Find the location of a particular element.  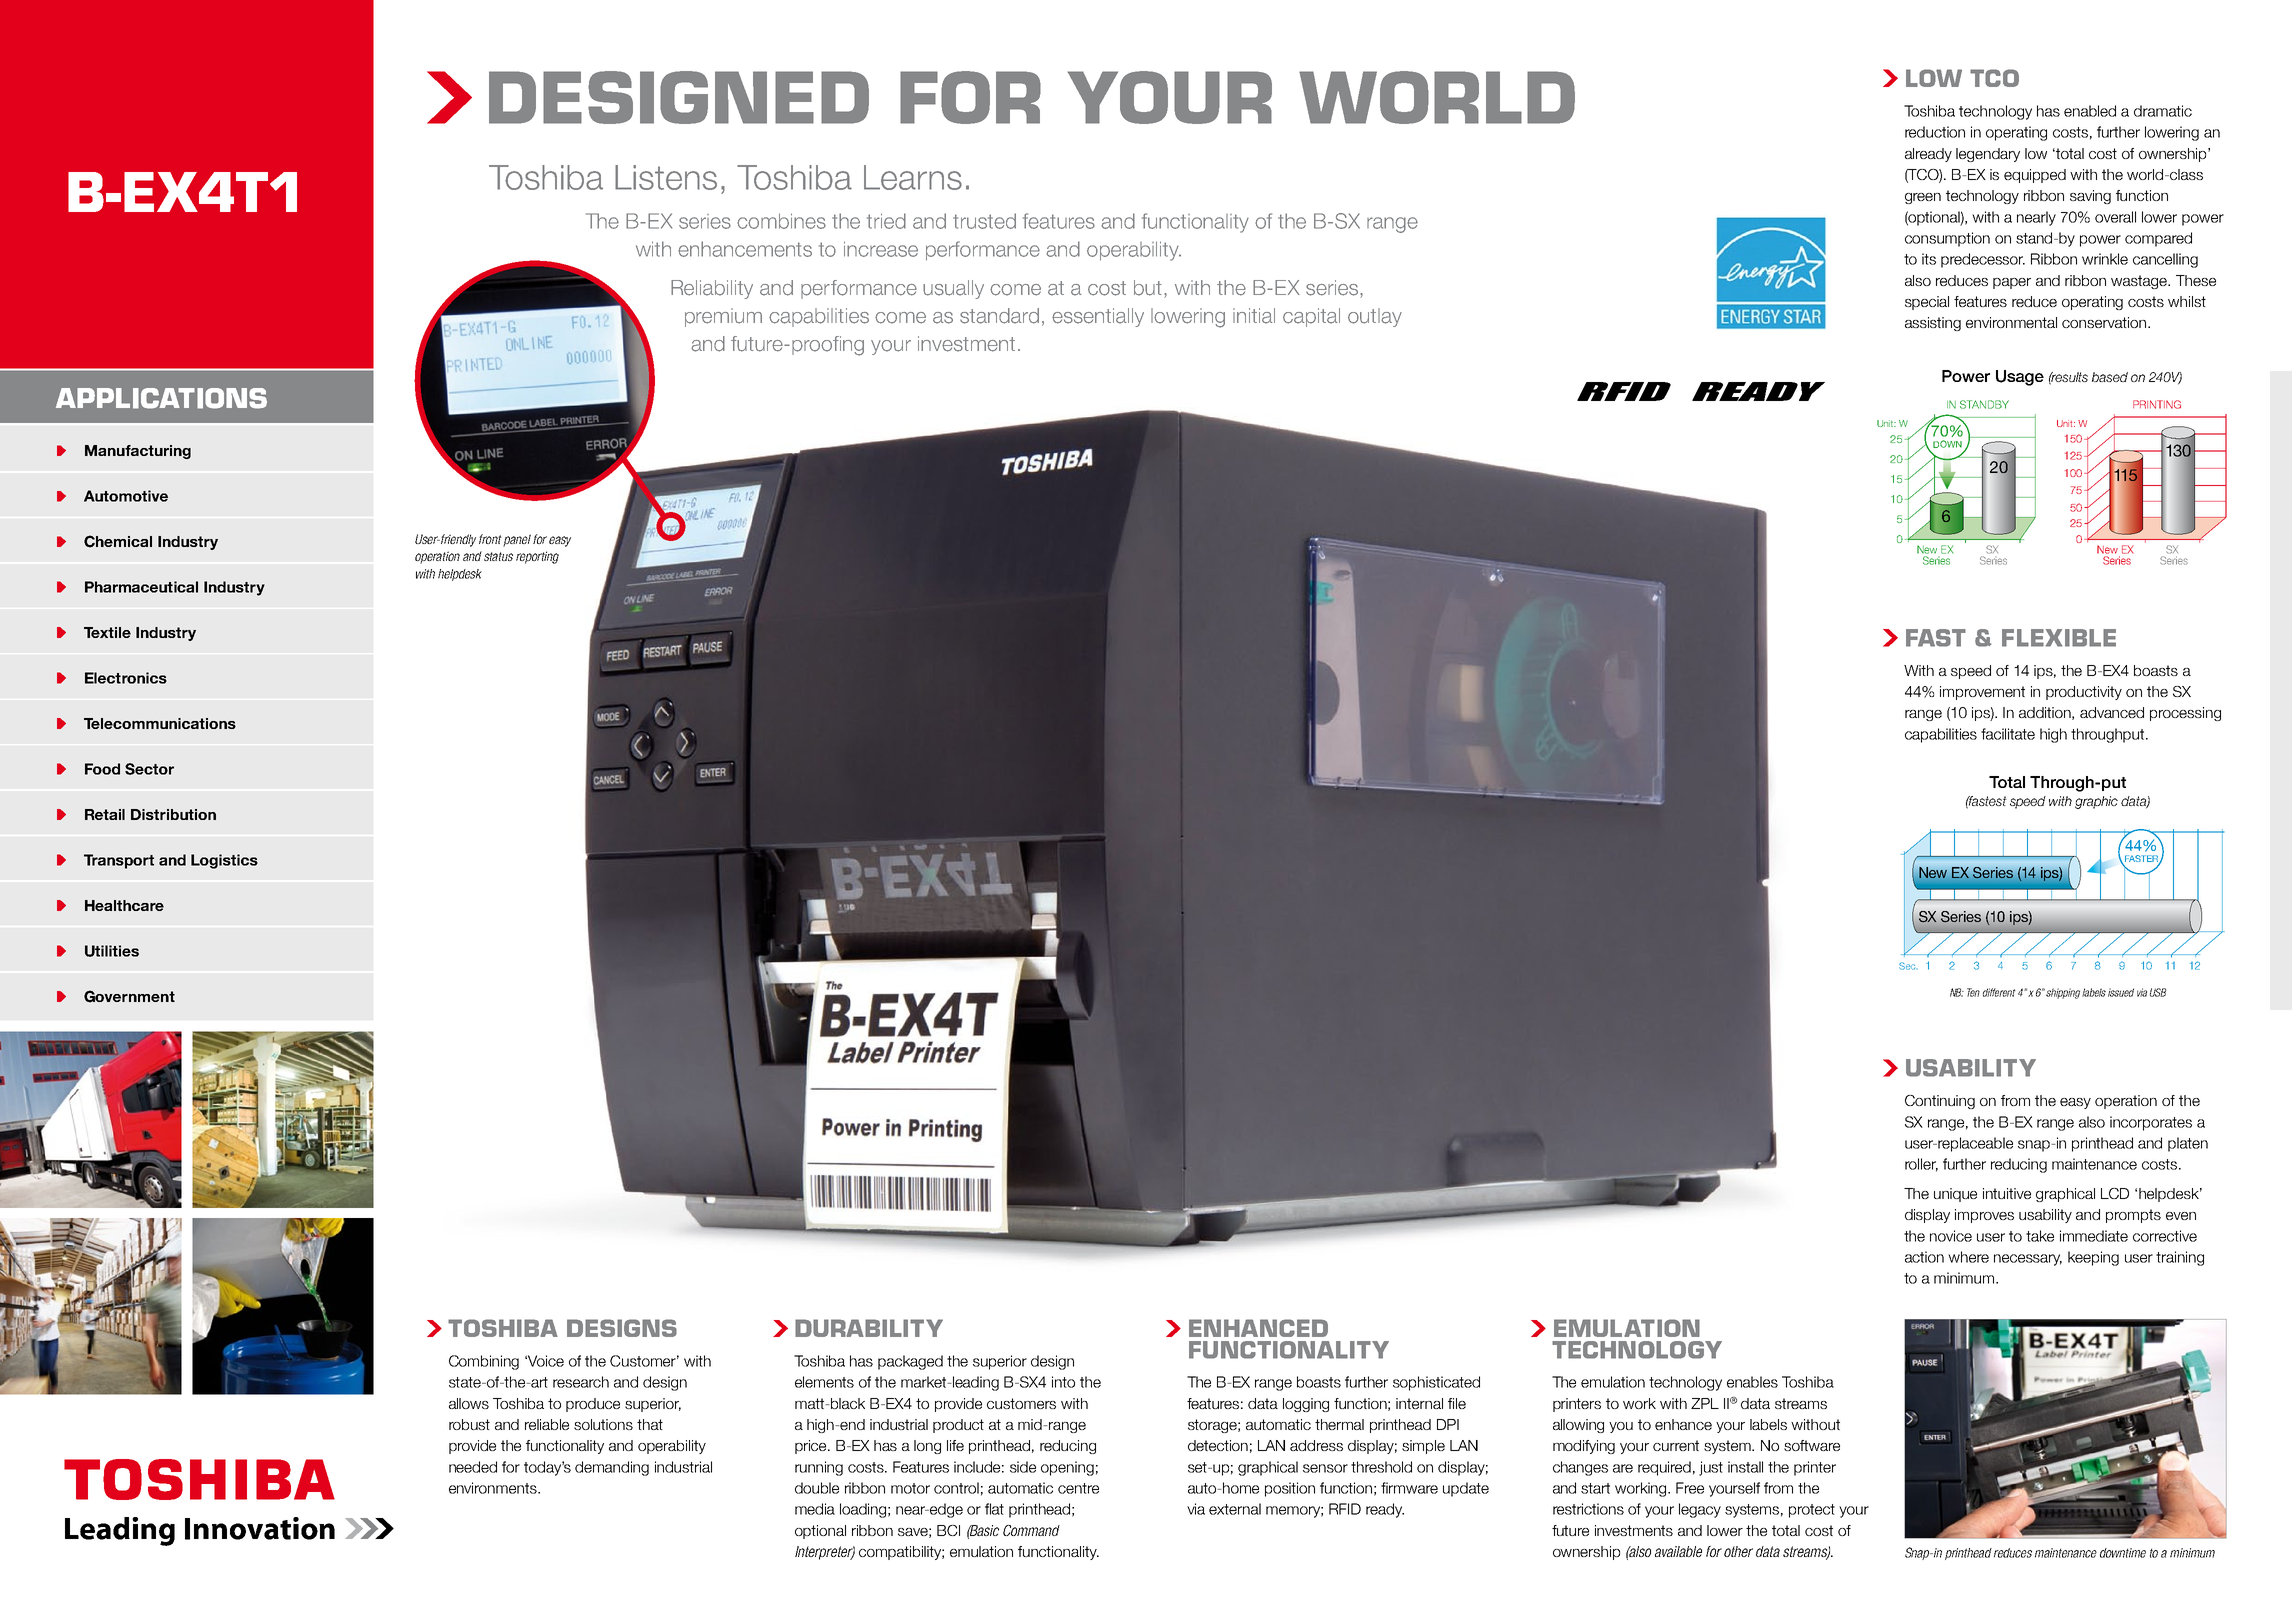

legendary is located at coordinates (1988, 155).
